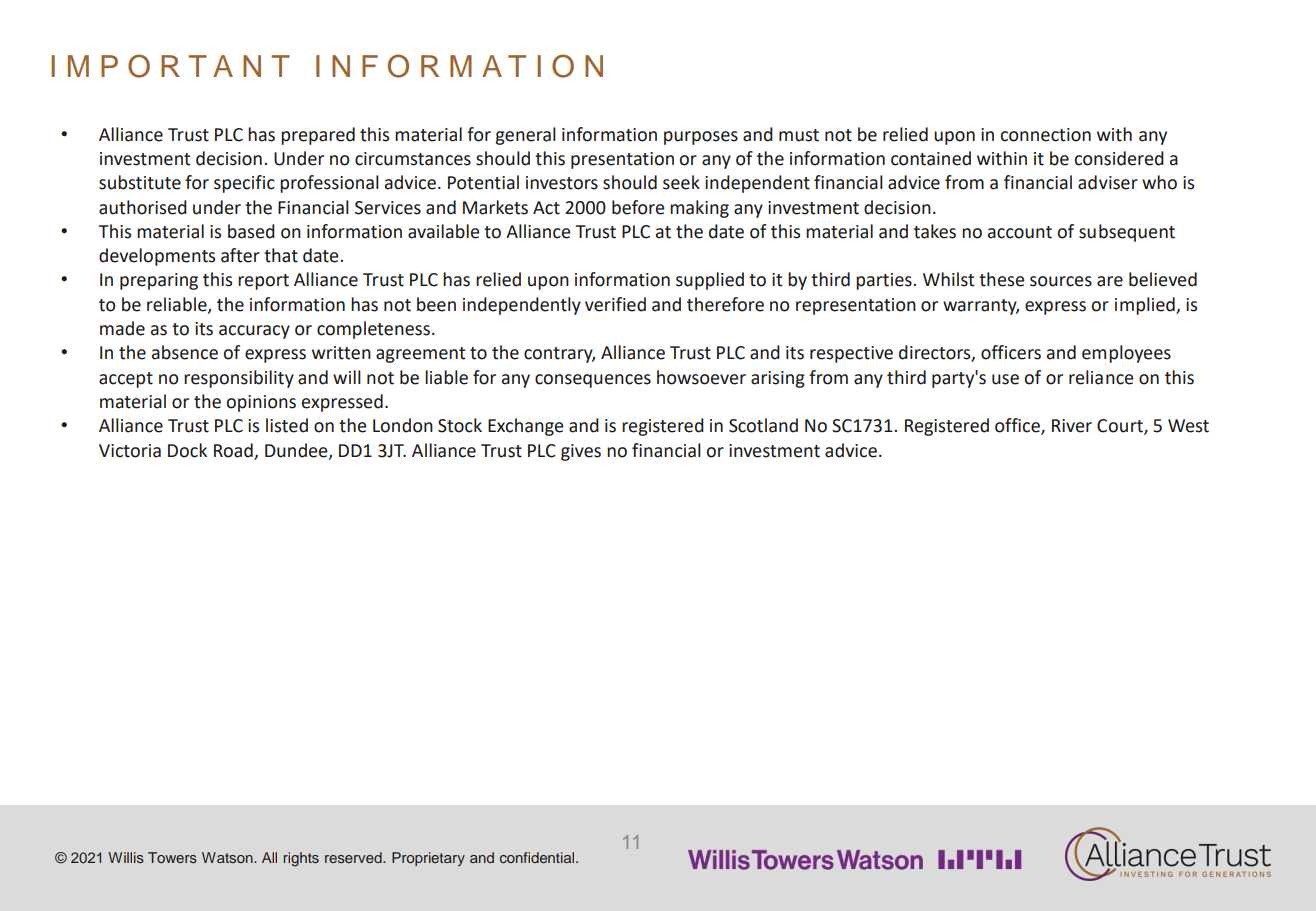 The height and width of the screenshot is (911, 1316). Describe the element at coordinates (701, 138) in the screenshot. I see `purposes` at that location.
